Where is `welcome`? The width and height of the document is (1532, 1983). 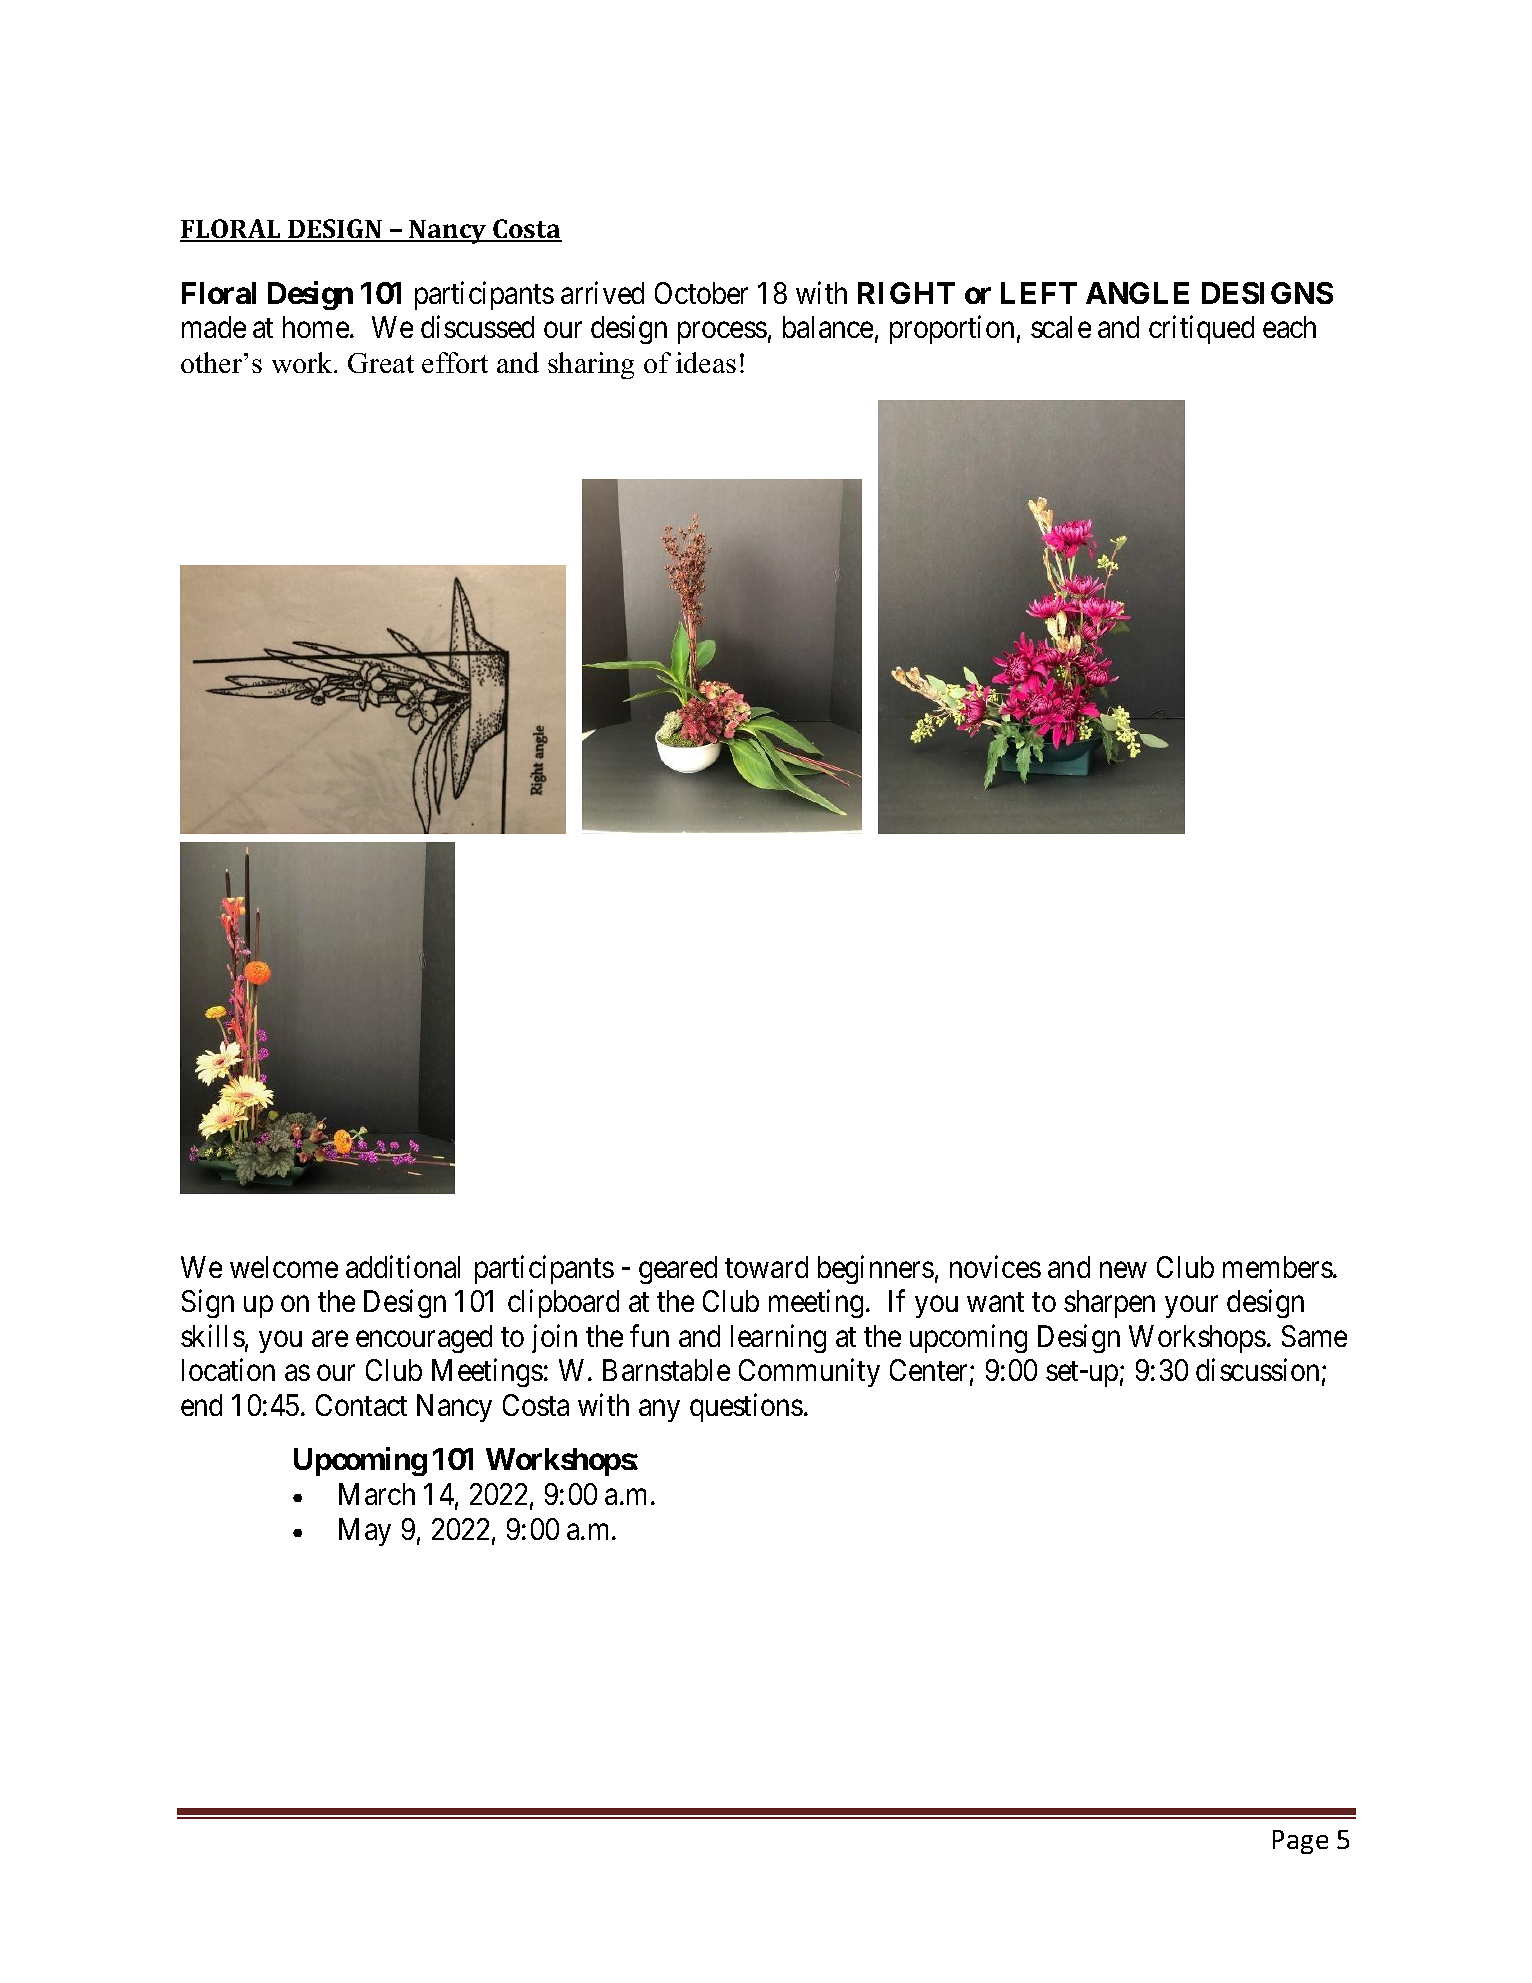 welcome is located at coordinates (284, 1267).
